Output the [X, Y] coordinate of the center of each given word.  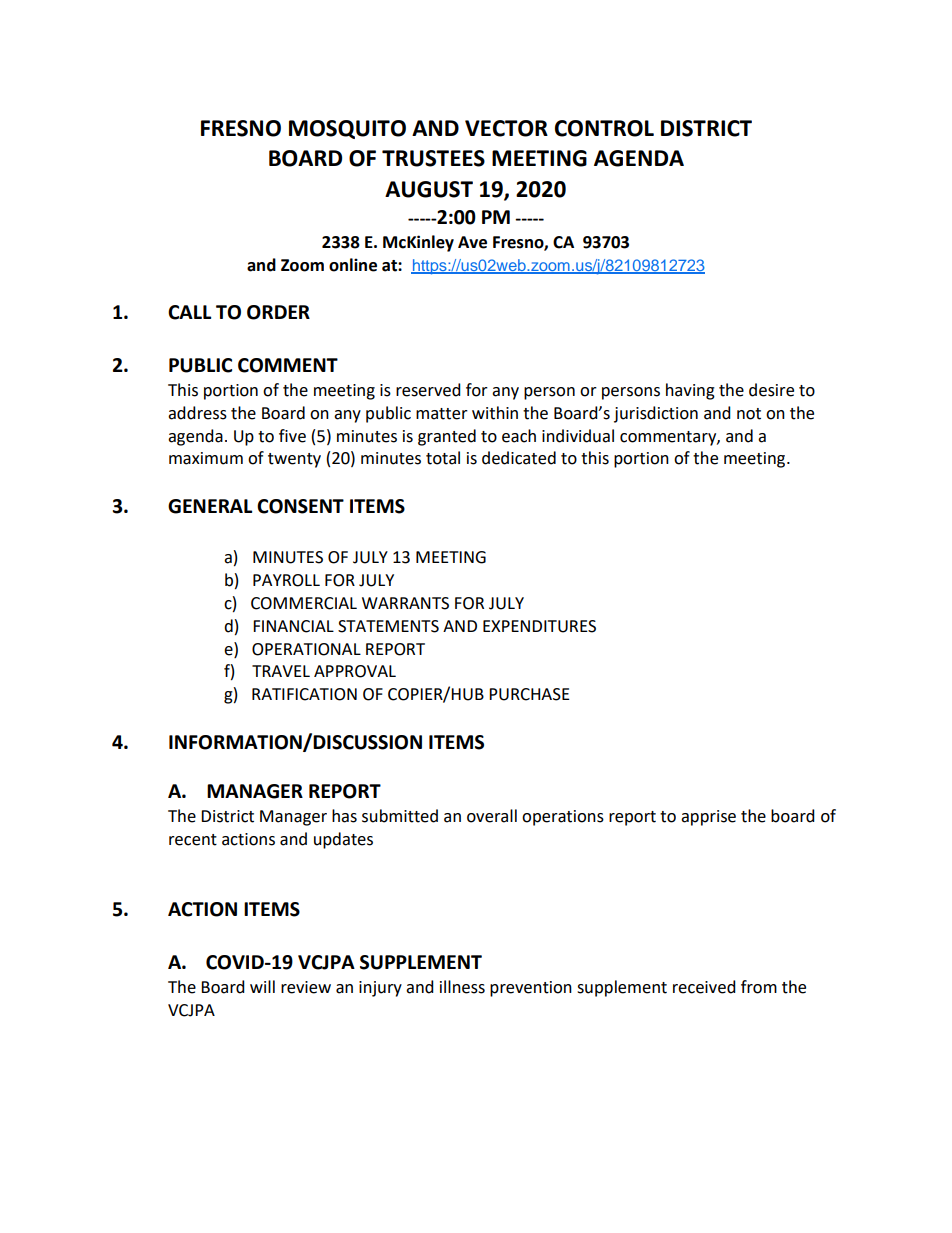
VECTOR [506, 128]
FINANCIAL [293, 626]
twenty [294, 460]
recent [193, 840]
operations [563, 818]
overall [492, 816]
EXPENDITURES [539, 626]
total [443, 458]
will [262, 986]
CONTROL [604, 128]
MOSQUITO [347, 129]
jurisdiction [656, 414]
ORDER [278, 312]
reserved [428, 390]
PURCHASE [529, 694]
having [690, 391]
